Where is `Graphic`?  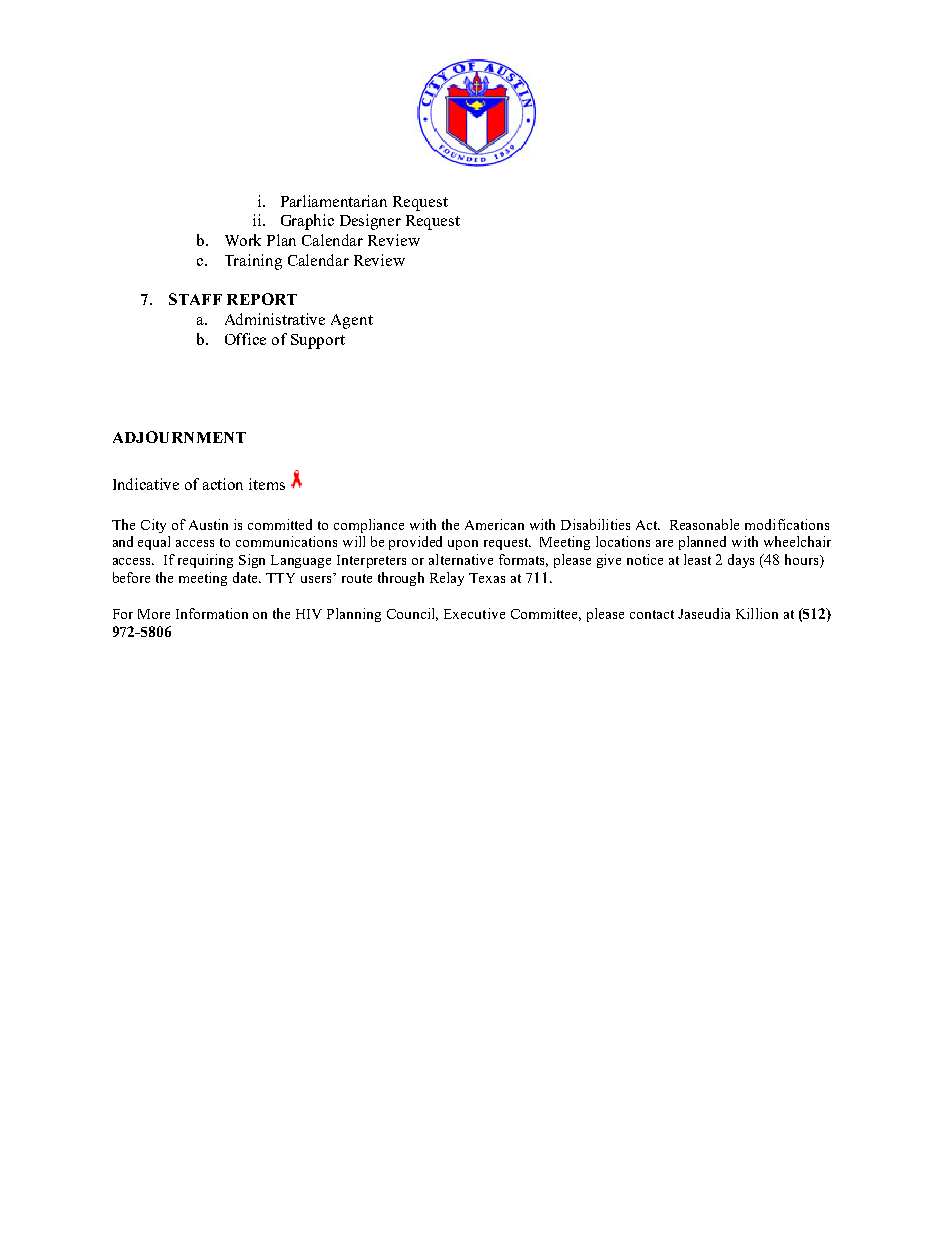
Graphic is located at coordinates (307, 222).
